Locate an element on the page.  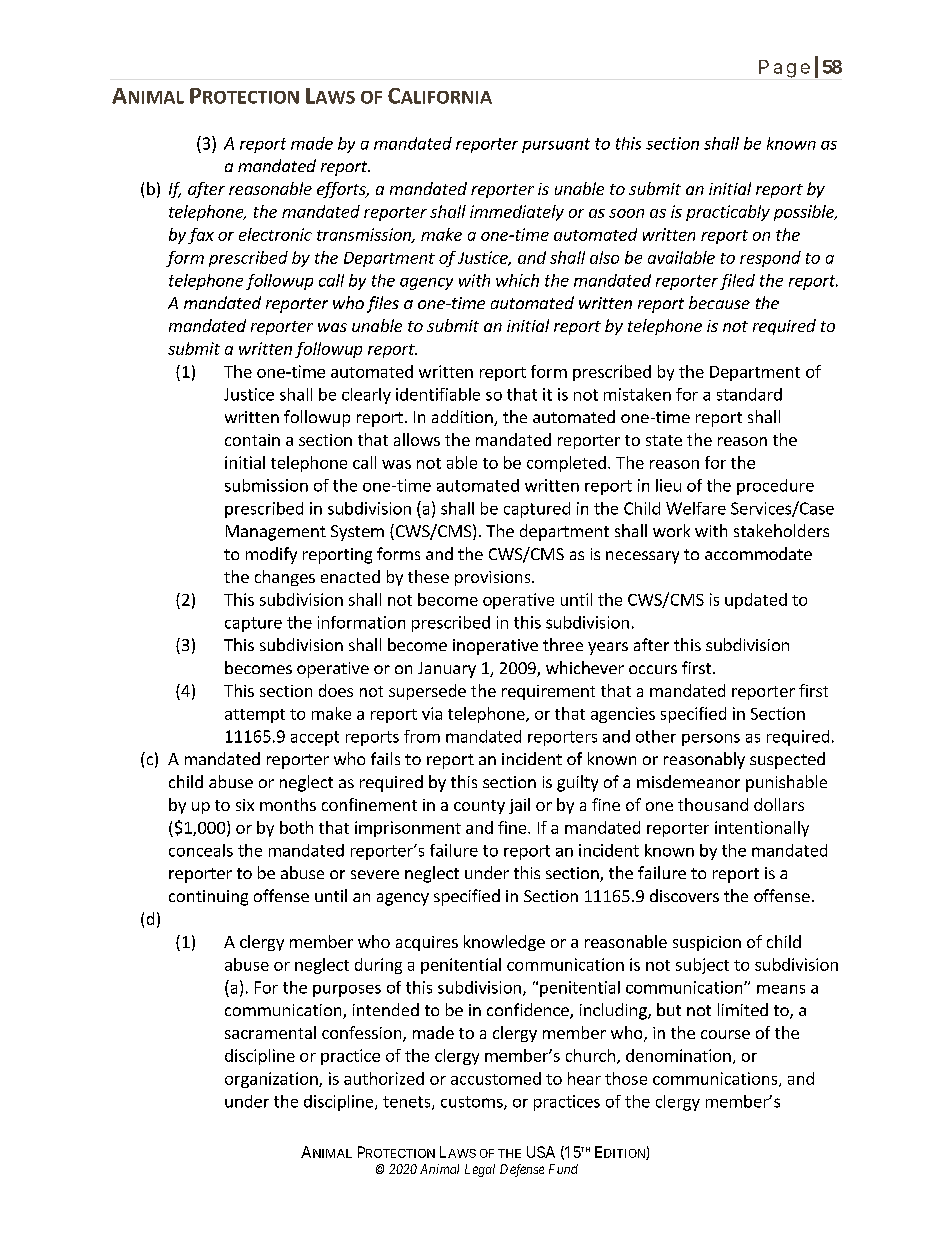
discovers is located at coordinates (684, 895).
